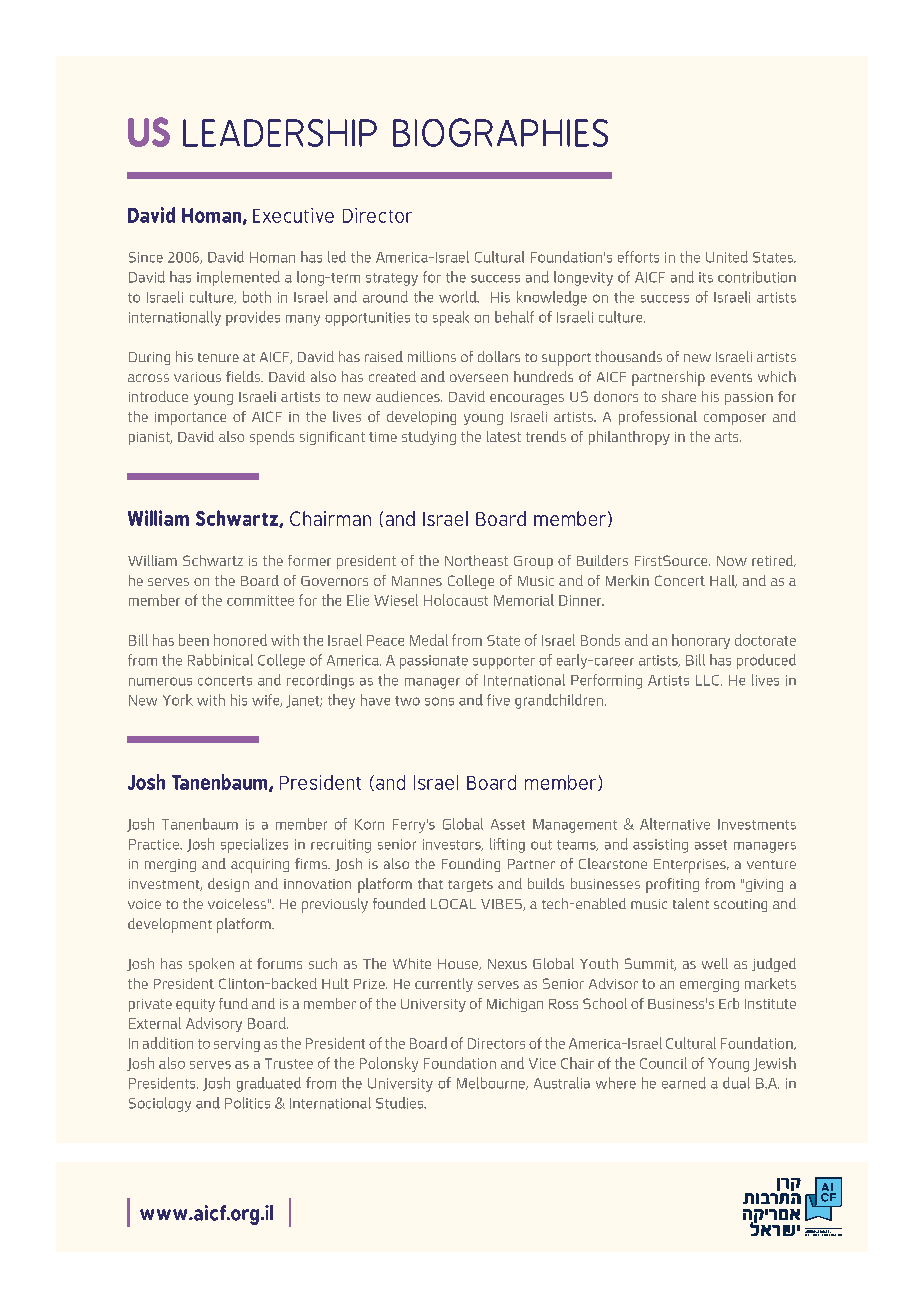 The height and width of the screenshot is (1308, 924). What do you see at coordinates (237, 1045) in the screenshot?
I see `serving` at bounding box center [237, 1045].
